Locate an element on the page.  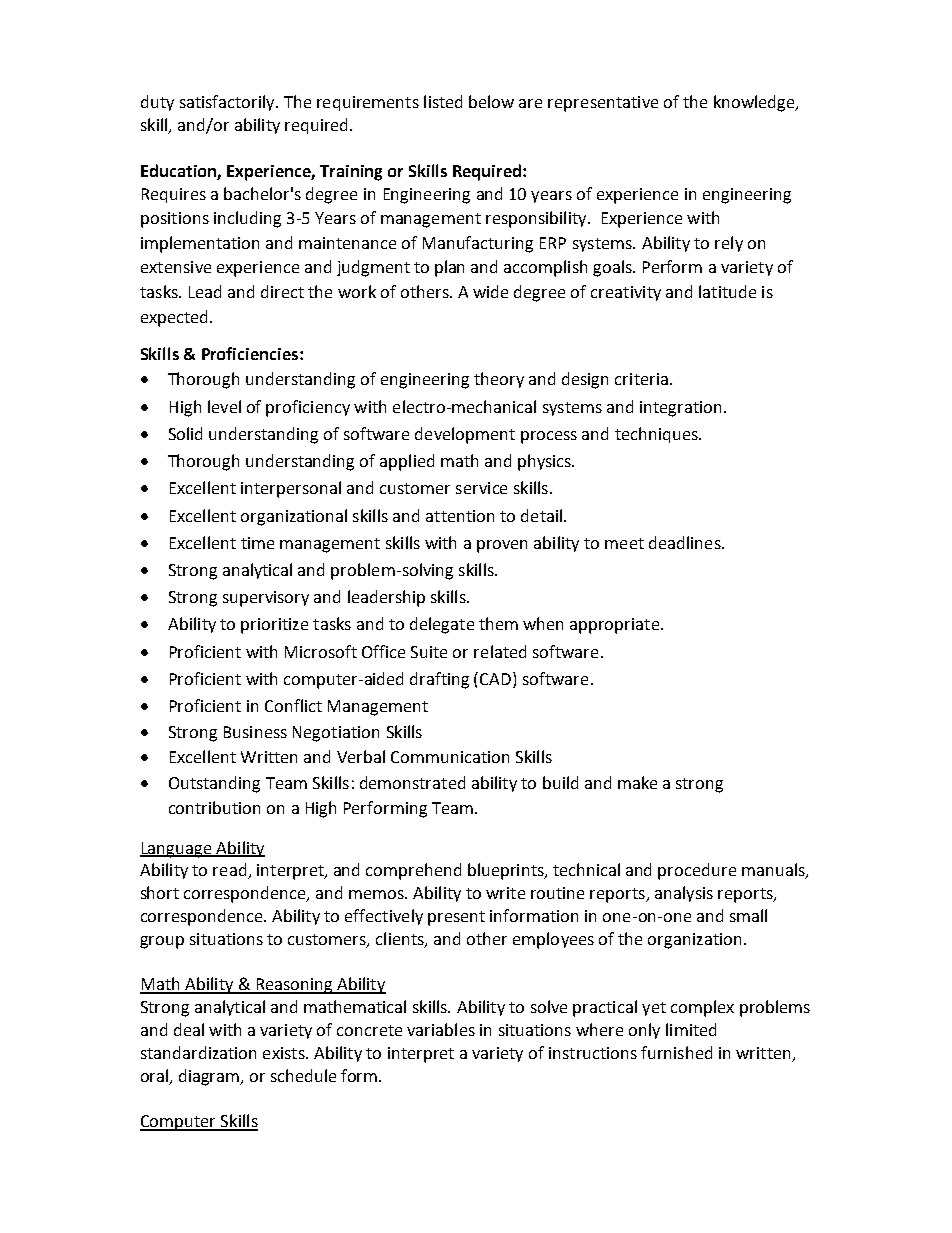
listed is located at coordinates (443, 101).
